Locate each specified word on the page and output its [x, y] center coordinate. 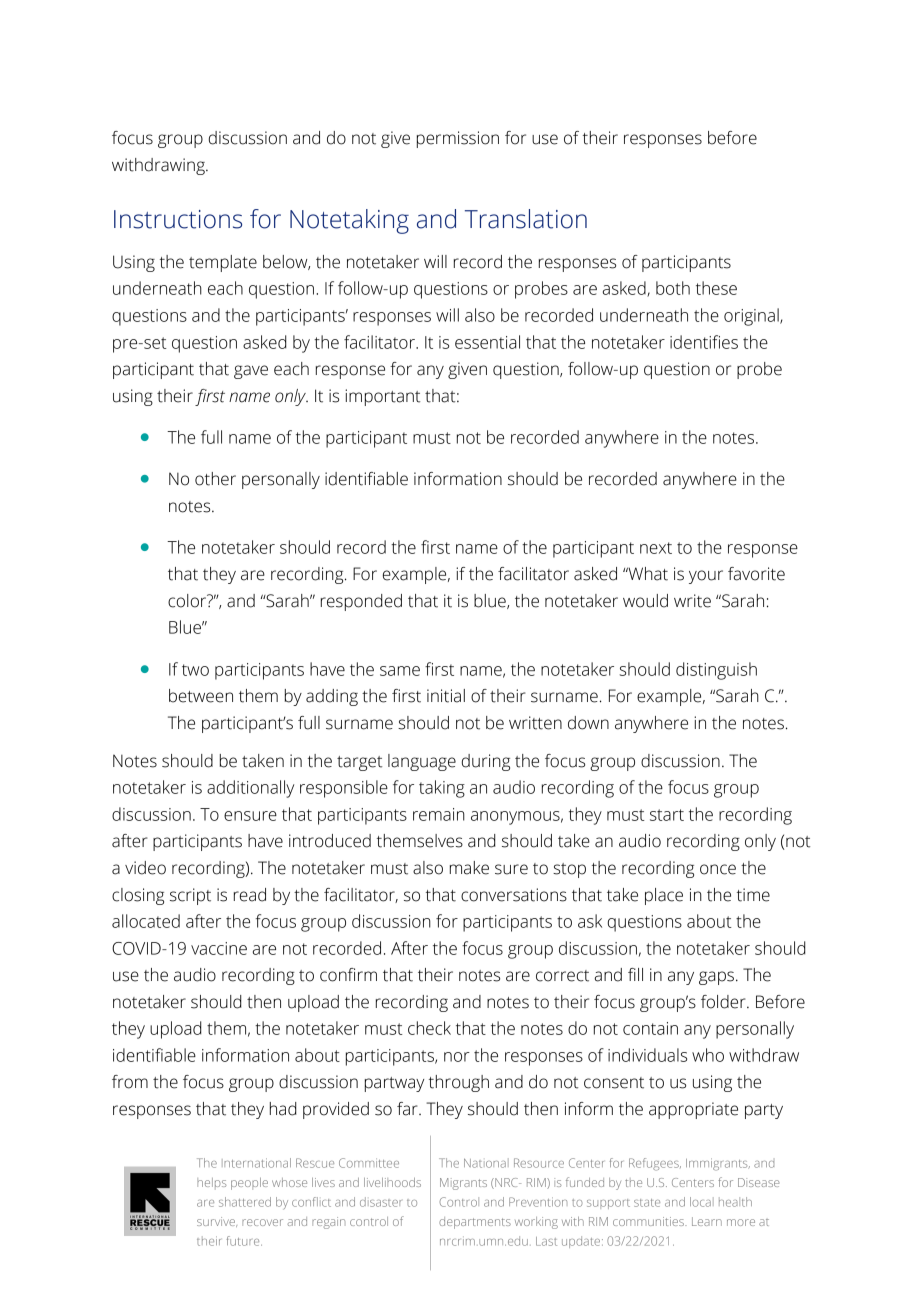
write [692, 601]
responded [361, 602]
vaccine [219, 948]
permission [458, 139]
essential [487, 342]
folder [724, 1002]
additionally [250, 789]
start [667, 815]
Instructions [178, 219]
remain [439, 814]
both [673, 288]
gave [251, 372]
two [195, 670]
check [429, 1028]
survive [217, 1222]
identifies [704, 342]
